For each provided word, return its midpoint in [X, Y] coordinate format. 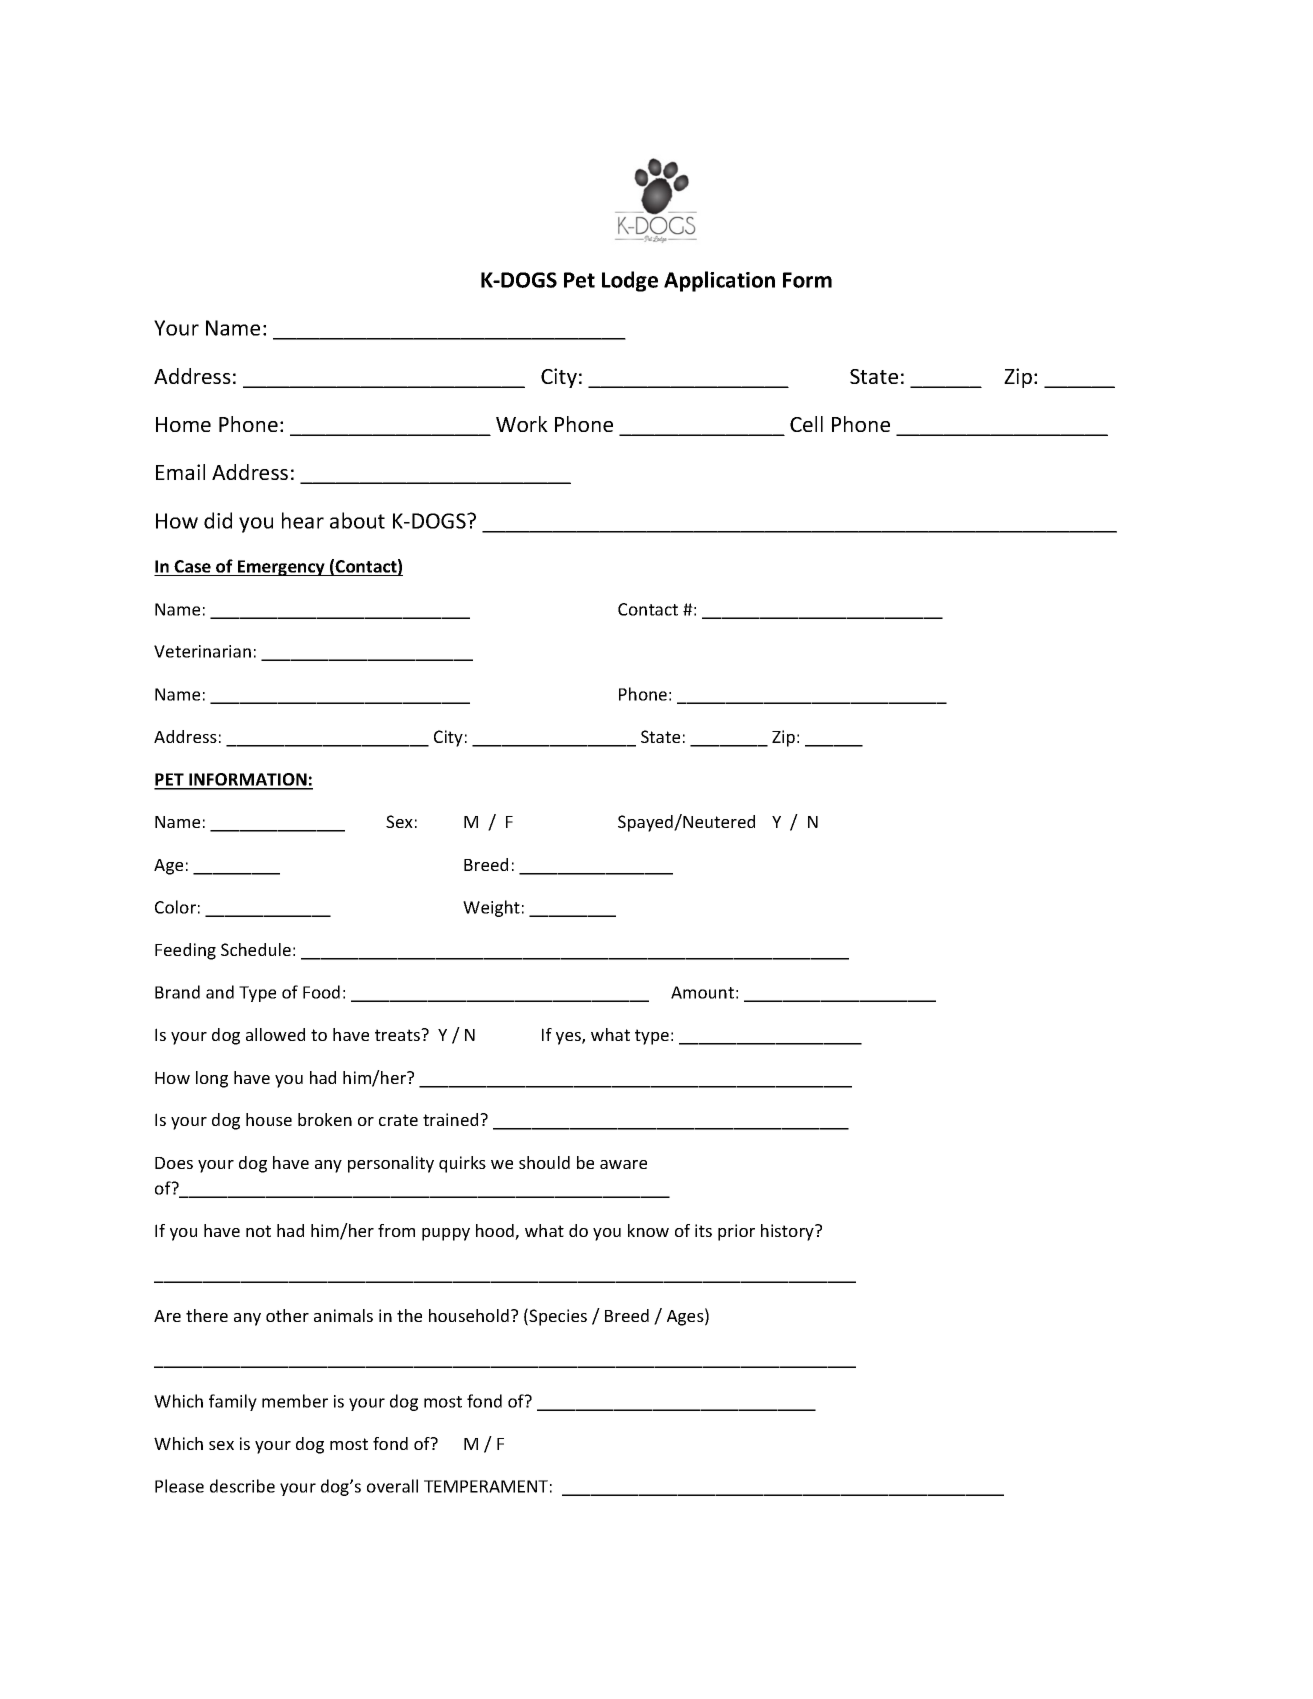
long [212, 1079]
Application [719, 281]
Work [522, 424]
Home [183, 424]
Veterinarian [202, 651]
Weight [491, 908]
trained [452, 1119]
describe [242, 1486]
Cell [806, 424]
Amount [702, 992]
